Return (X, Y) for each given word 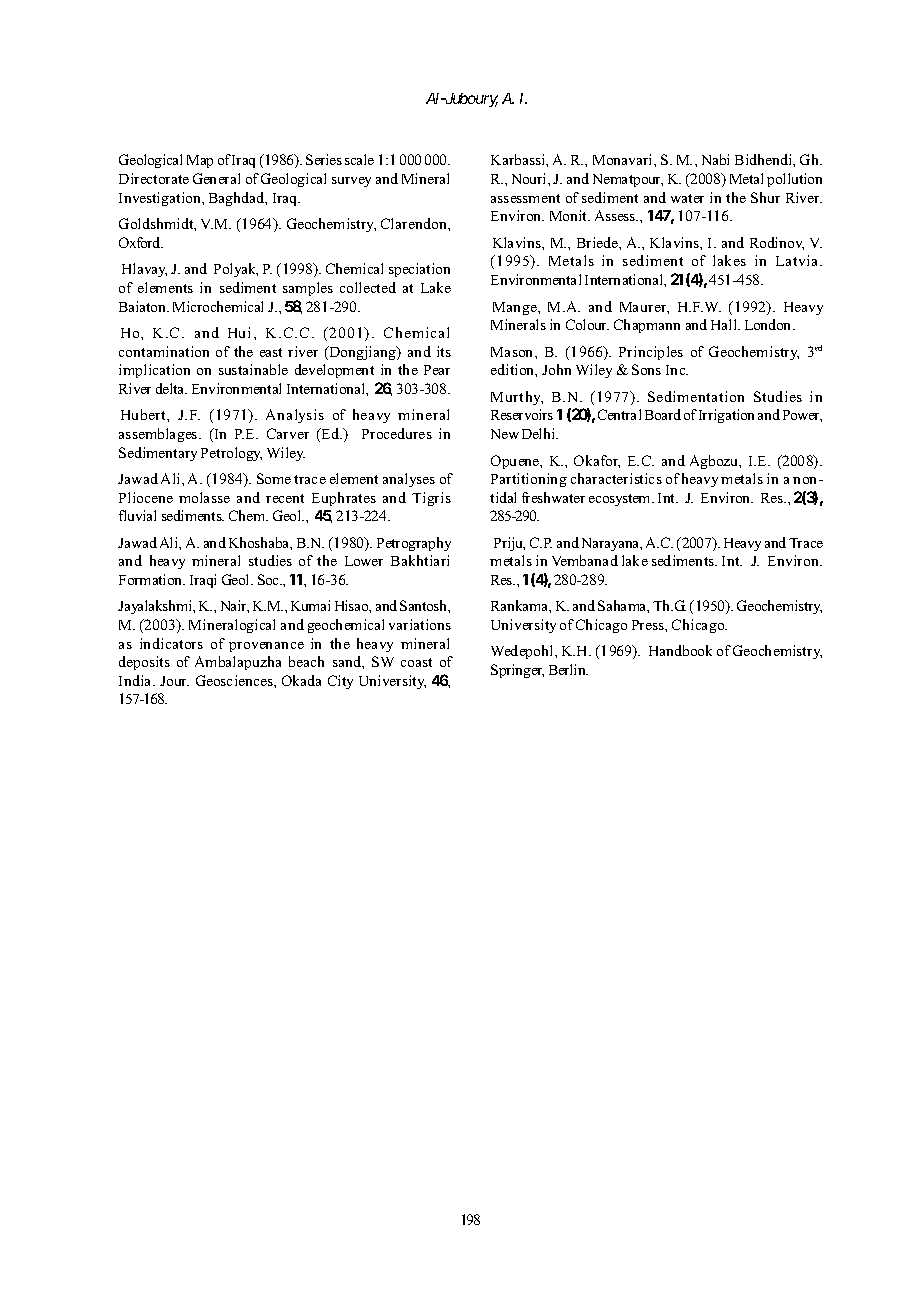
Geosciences (235, 680)
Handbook (680, 650)
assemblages (159, 435)
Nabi (715, 159)
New (505, 434)
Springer (517, 671)
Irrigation (726, 416)
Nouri (530, 178)
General (216, 178)
